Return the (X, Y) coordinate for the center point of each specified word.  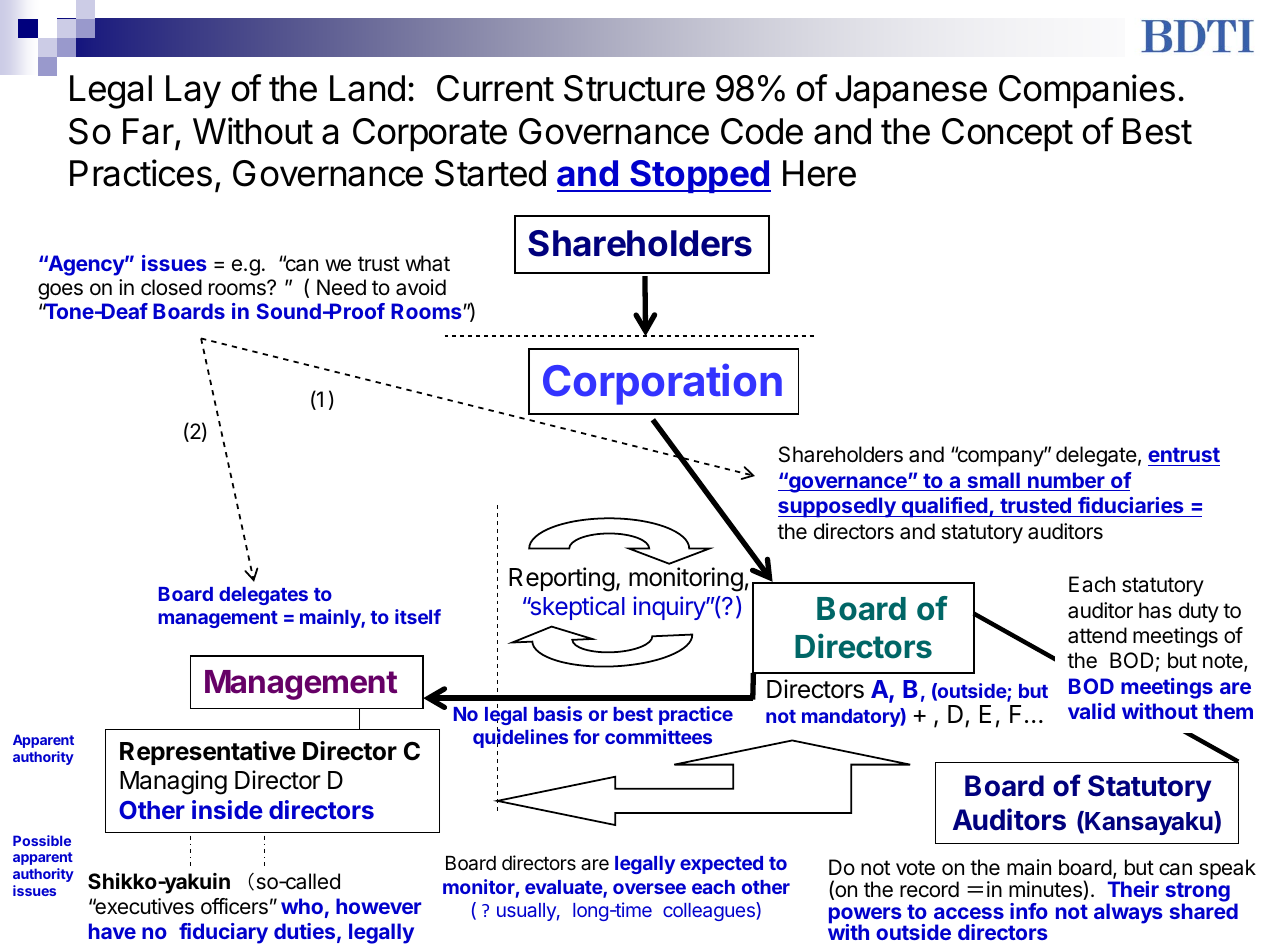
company (1000, 458)
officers (234, 906)
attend (1097, 635)
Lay (193, 92)
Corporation (662, 384)
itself (418, 616)
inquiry (670, 608)
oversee (649, 888)
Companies (1087, 91)
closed (171, 287)
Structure (634, 88)
